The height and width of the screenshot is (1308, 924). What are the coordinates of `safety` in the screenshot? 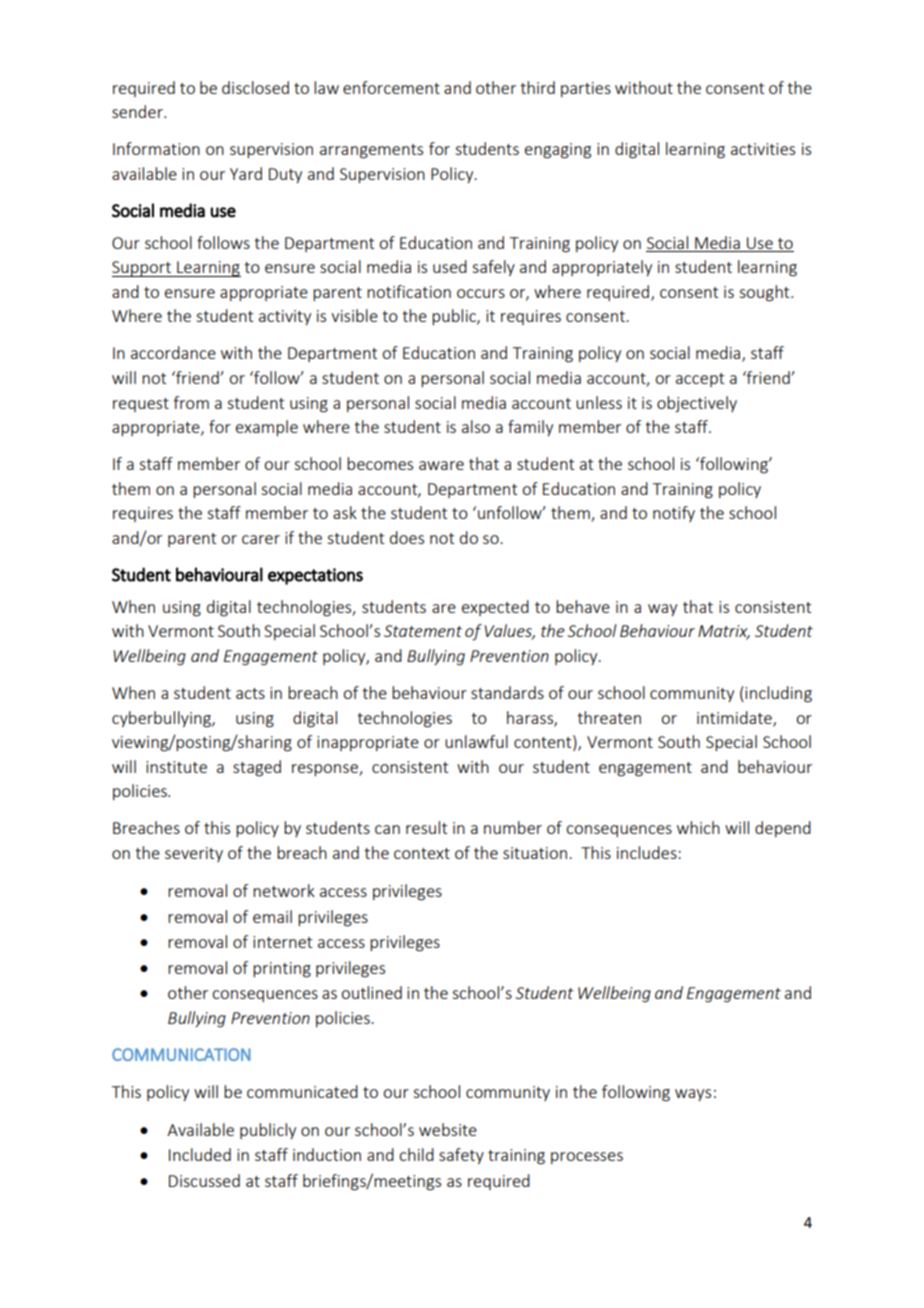 It's located at (461, 1156).
